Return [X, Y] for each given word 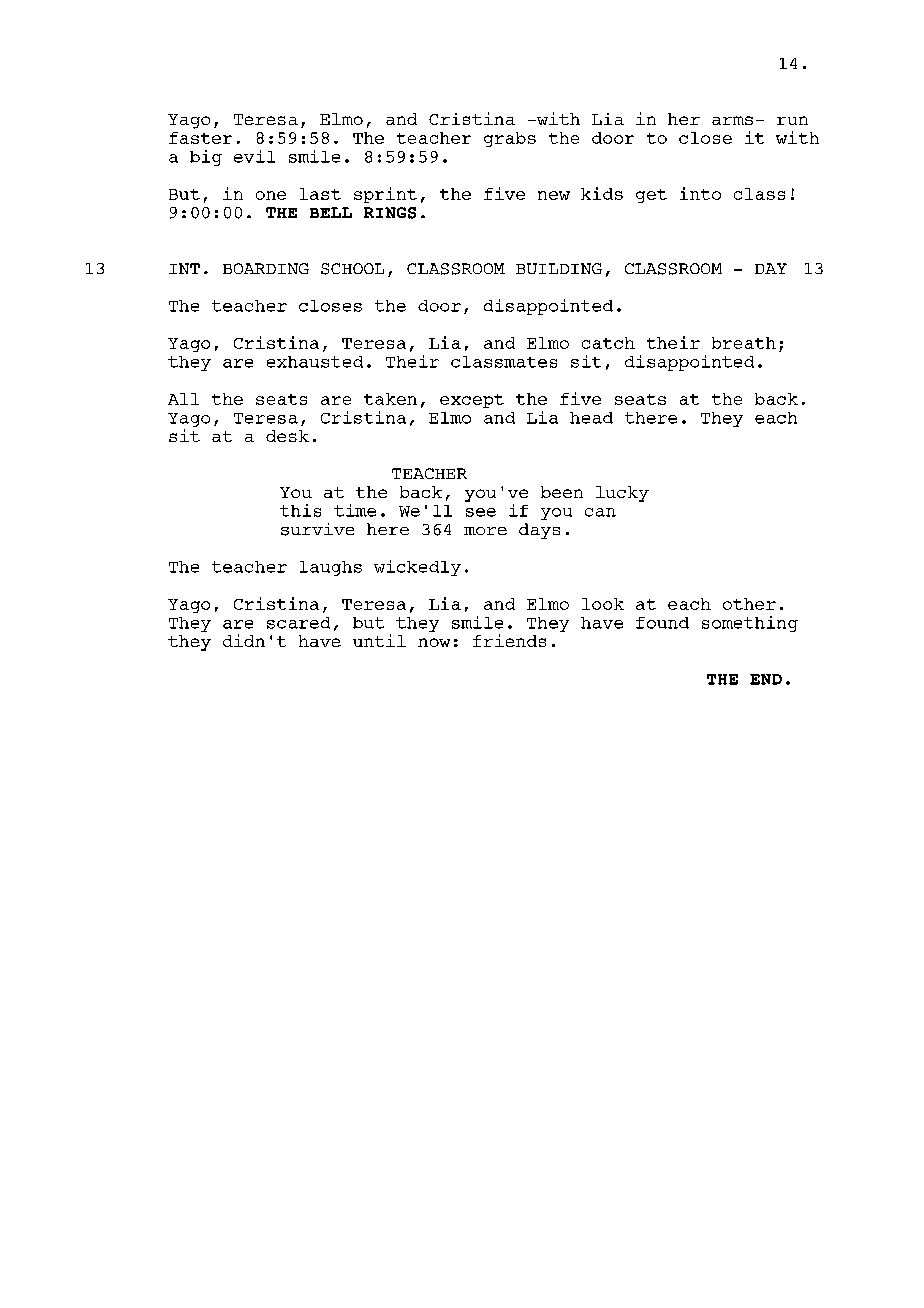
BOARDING [266, 268]
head [591, 418]
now [434, 642]
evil [254, 156]
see [481, 512]
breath [744, 343]
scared [298, 623]
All [183, 399]
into [700, 193]
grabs [510, 139]
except [472, 401]
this [300, 510]
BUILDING [559, 268]
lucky [622, 494]
